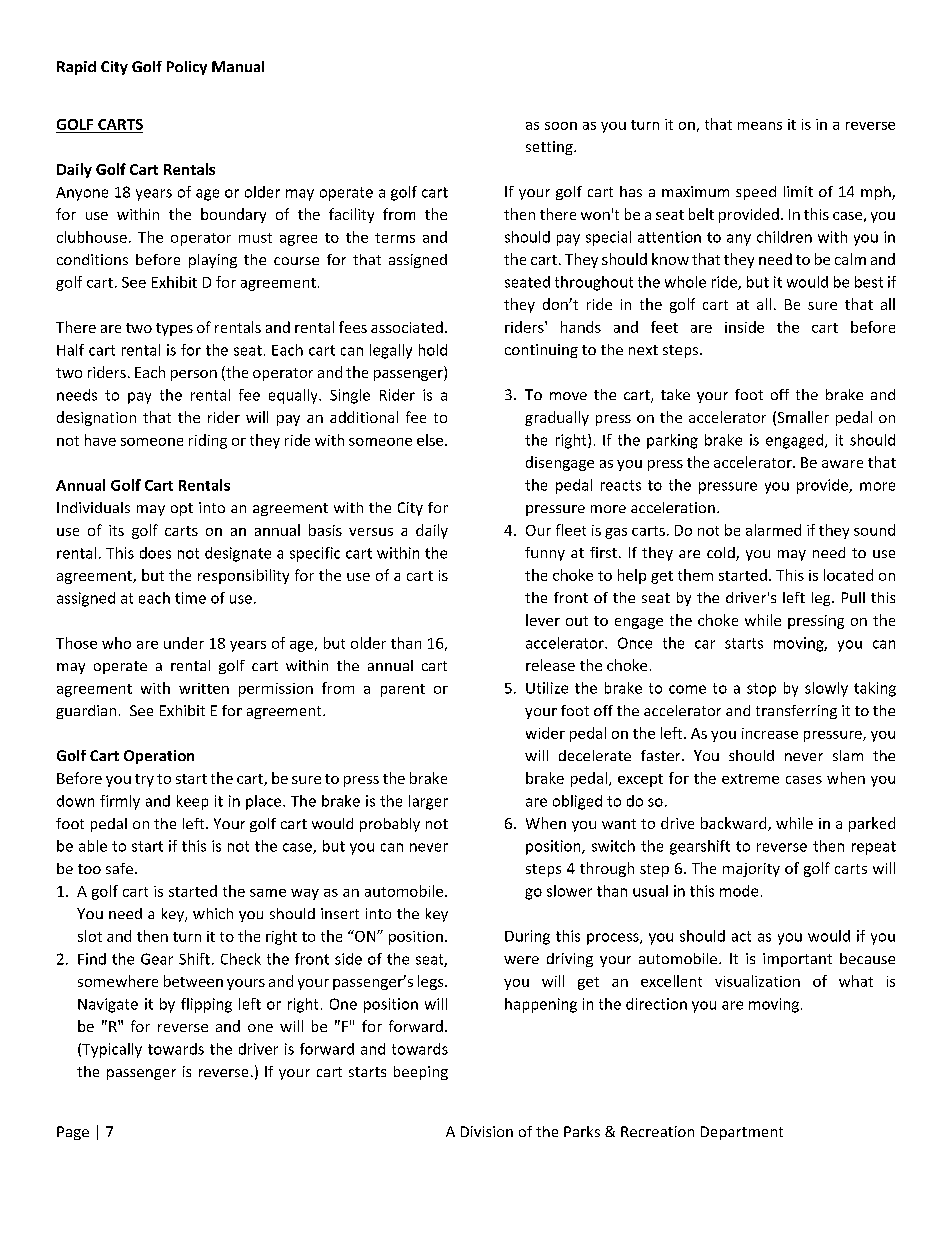 The height and width of the page is (1233, 952). What do you see at coordinates (853, 597) in the page?
I see `Pull` at bounding box center [853, 597].
